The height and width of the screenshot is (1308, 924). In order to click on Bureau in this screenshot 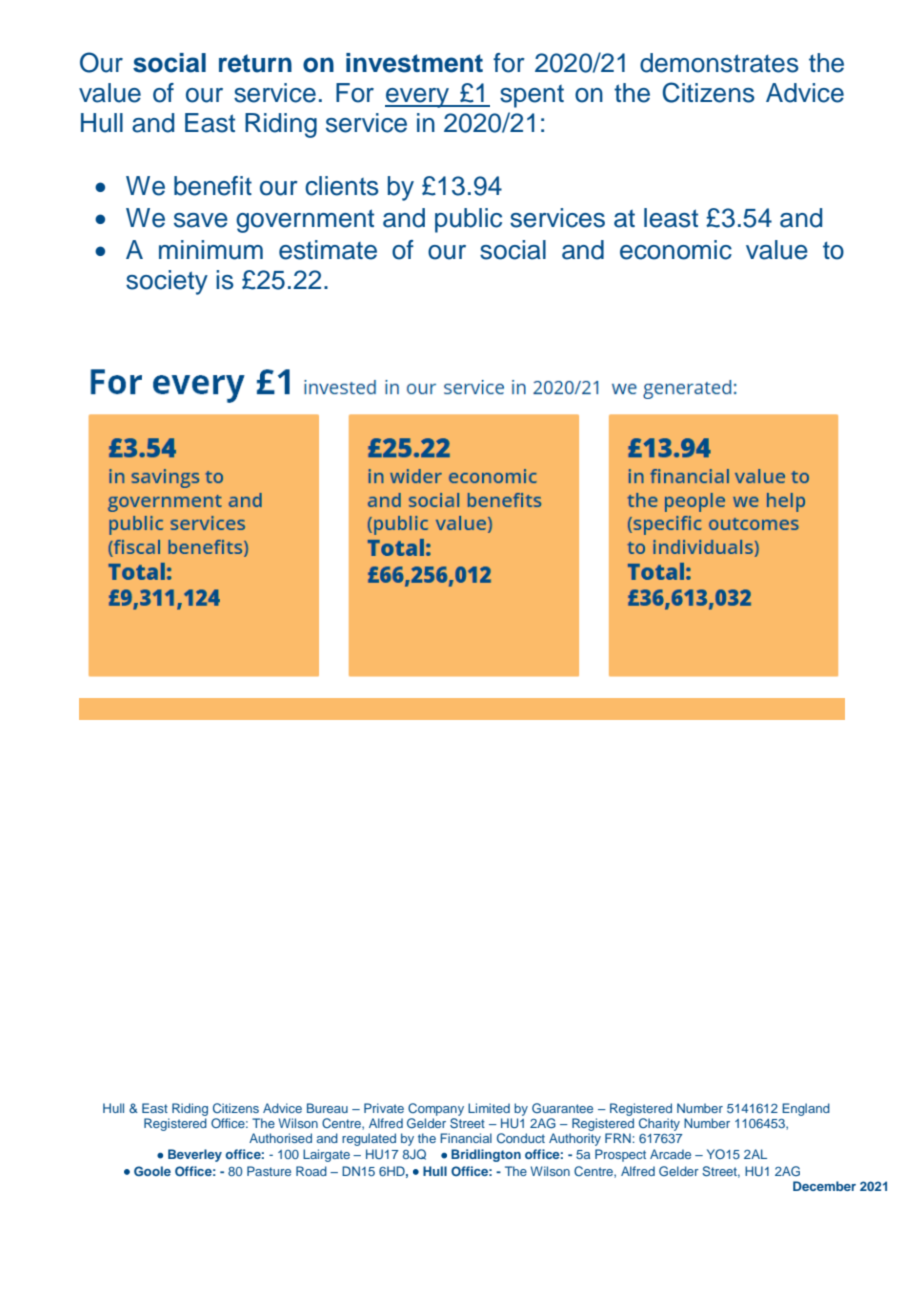, I will do `click(327, 1108)`.
